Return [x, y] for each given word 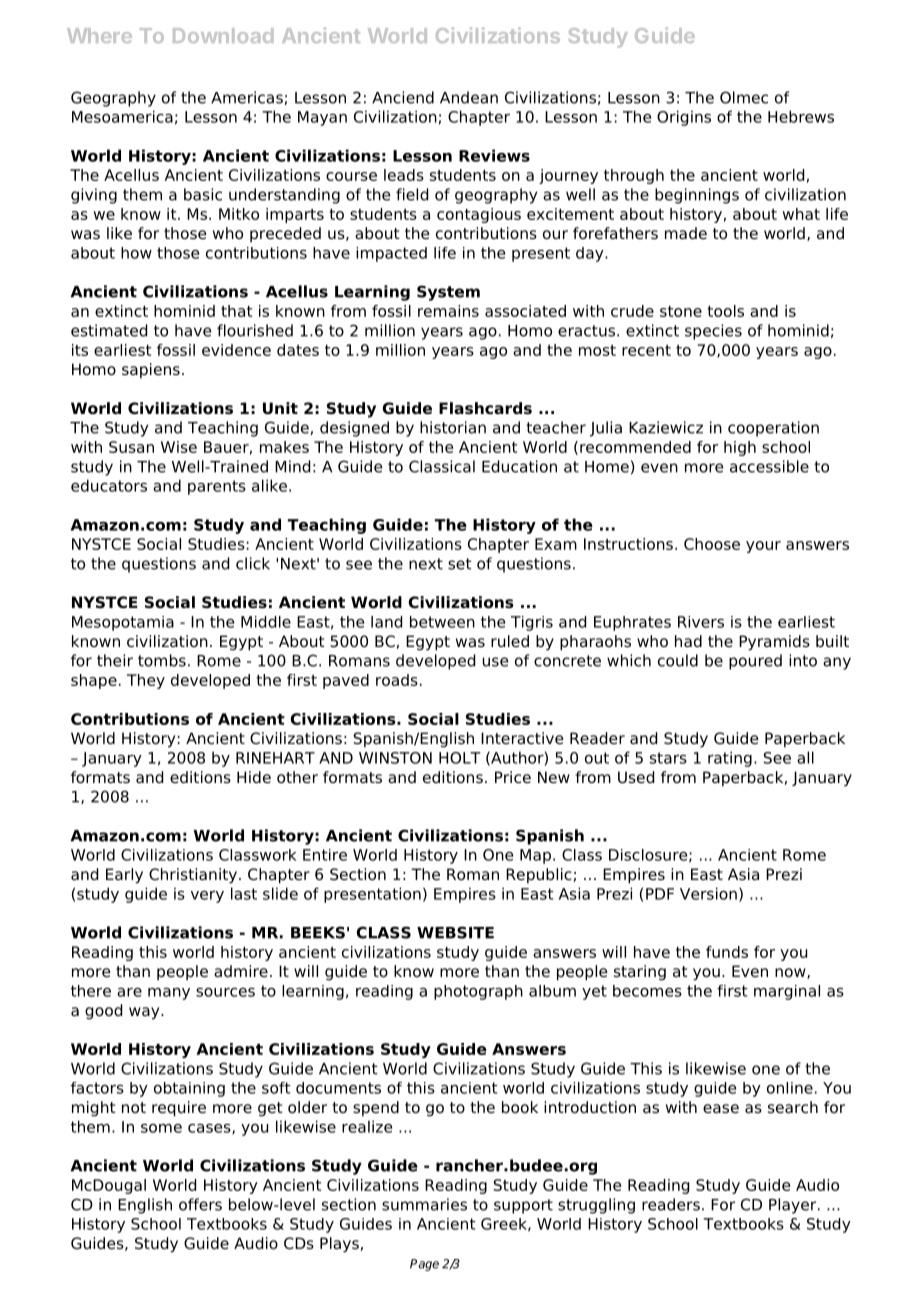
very [207, 897]
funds [727, 952]
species [713, 332]
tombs [162, 660]
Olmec [744, 97]
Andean [469, 97]
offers [200, 1204]
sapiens [151, 371]
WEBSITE [455, 932]
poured [755, 662]
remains [448, 311]
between [442, 622]
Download [223, 35]
